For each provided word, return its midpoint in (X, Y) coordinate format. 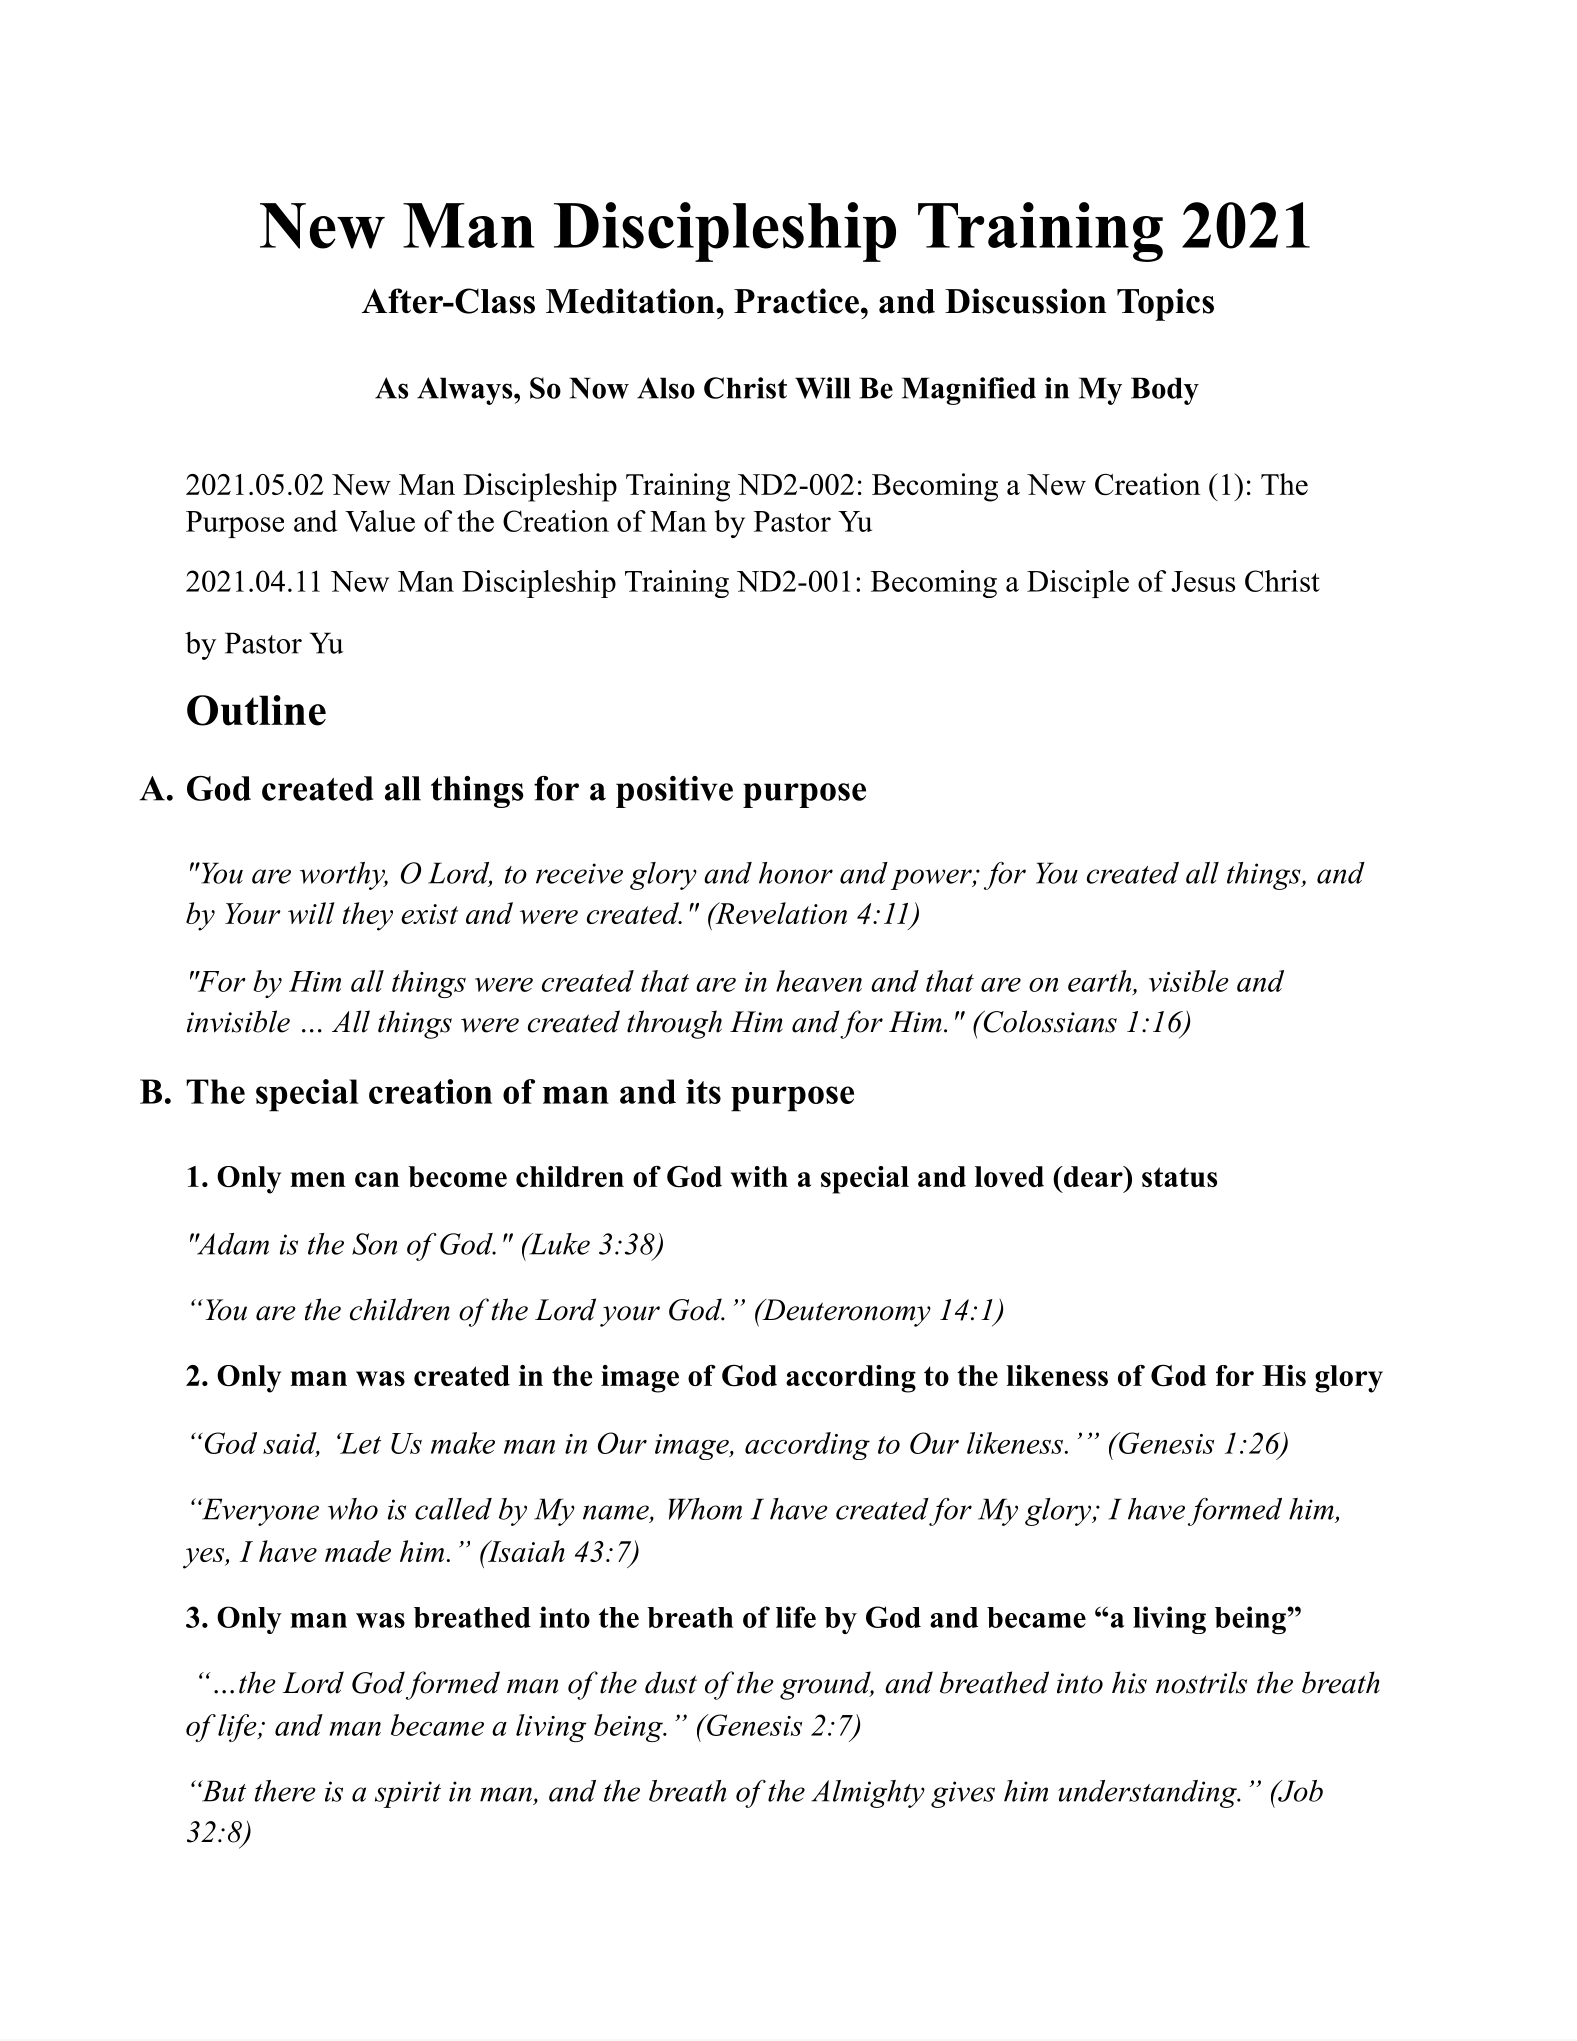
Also (666, 388)
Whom (705, 1509)
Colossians (1049, 1021)
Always (466, 391)
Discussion (1025, 301)
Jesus (1203, 581)
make (463, 1443)
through (674, 1024)
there (285, 1791)
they (368, 916)
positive (674, 792)
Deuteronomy (845, 1313)
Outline (256, 710)
